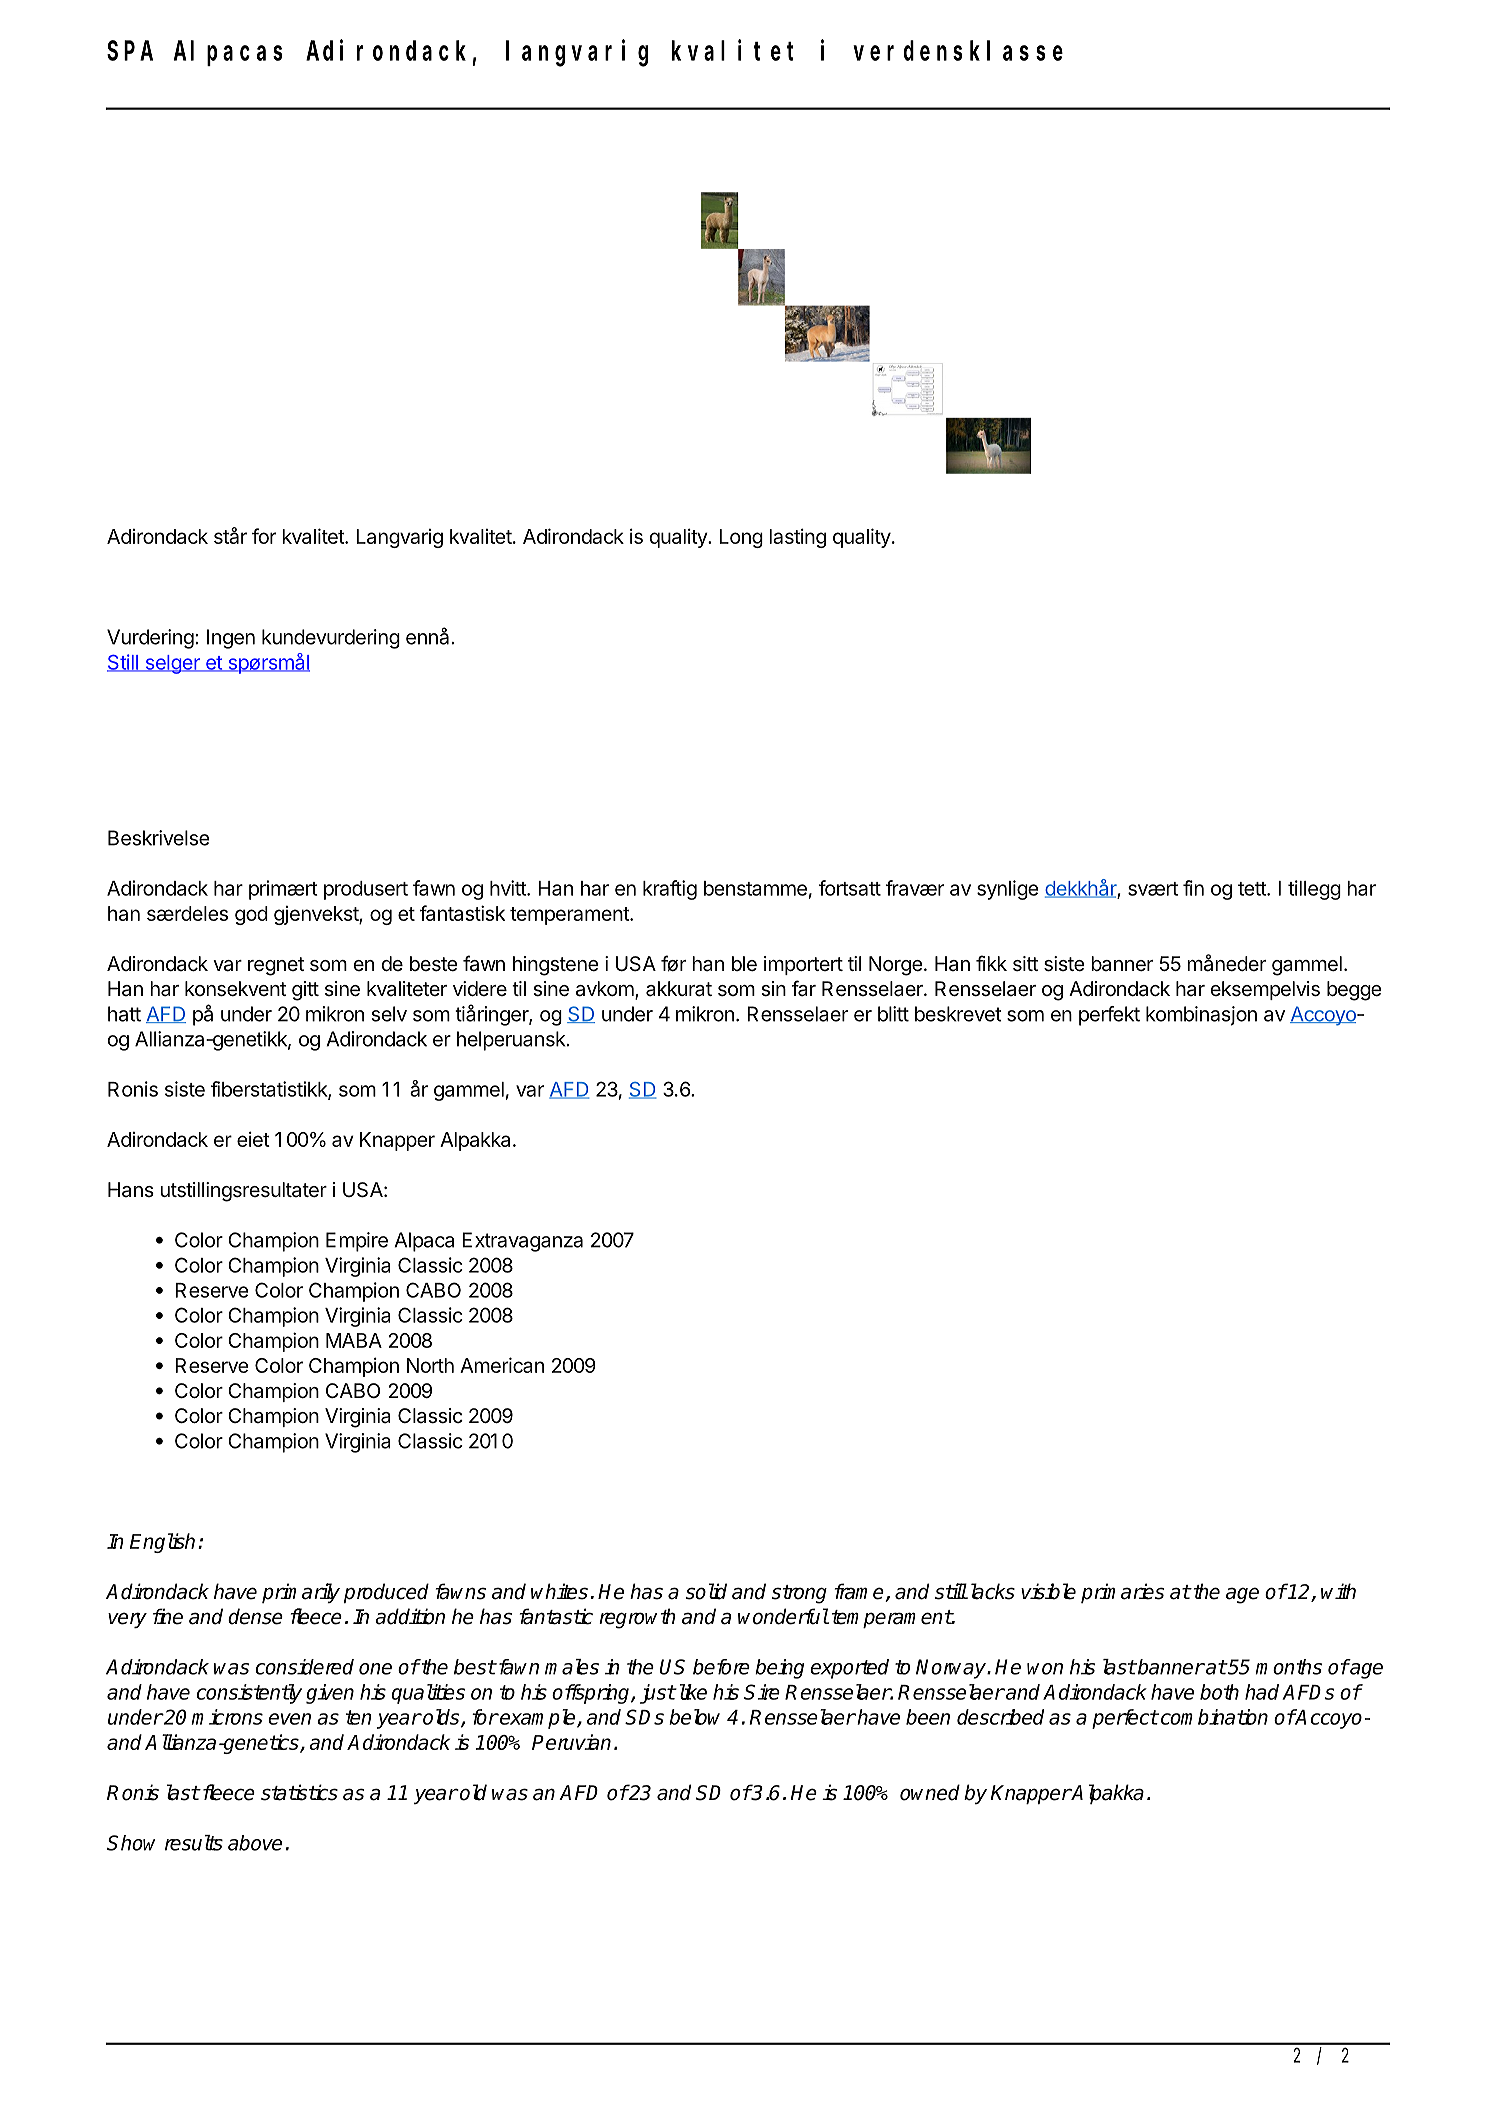  I want to click on Ingen, so click(231, 639).
